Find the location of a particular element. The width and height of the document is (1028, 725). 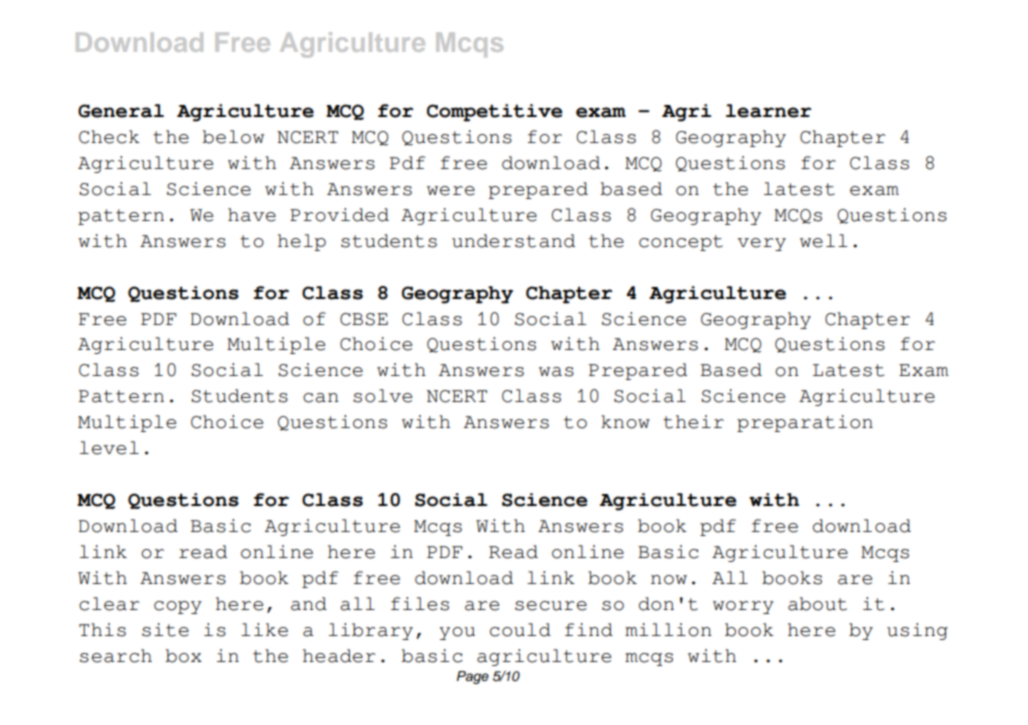

was is located at coordinates (556, 372).
